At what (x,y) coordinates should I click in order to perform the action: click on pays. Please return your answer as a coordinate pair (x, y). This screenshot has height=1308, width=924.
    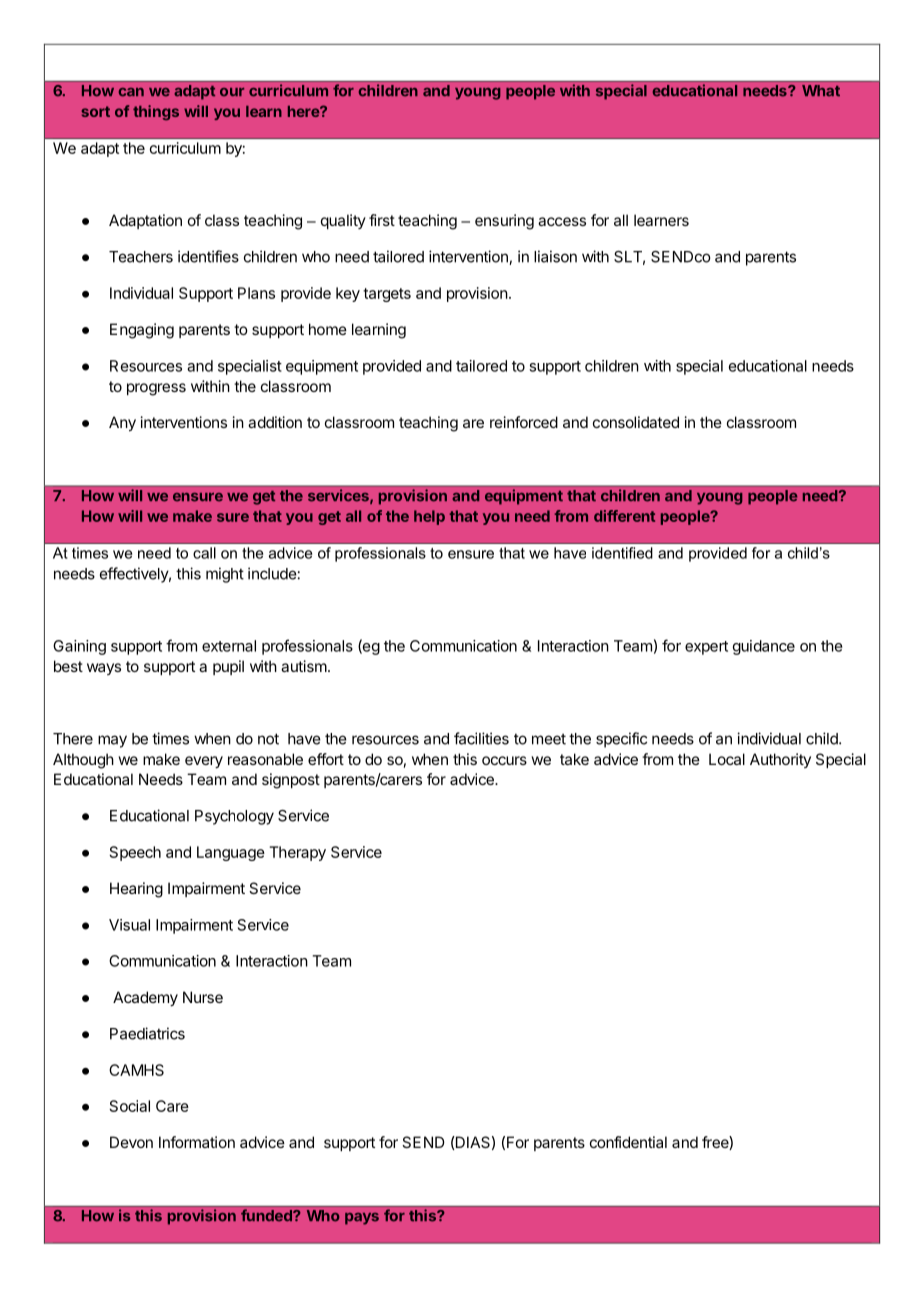
    Looking at the image, I should click on (362, 1219).
